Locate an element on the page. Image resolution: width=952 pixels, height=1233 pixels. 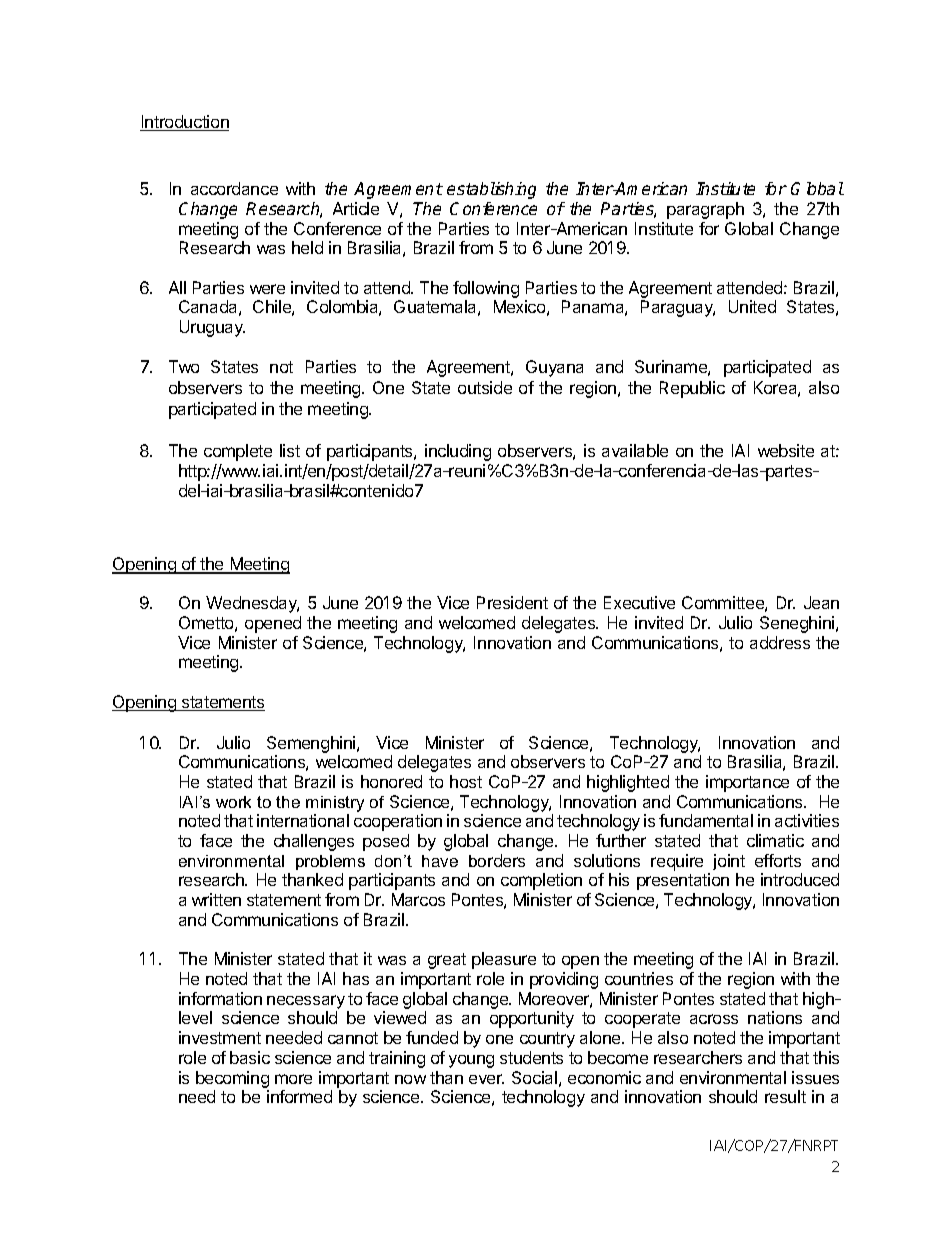
basic is located at coordinates (250, 1057).
